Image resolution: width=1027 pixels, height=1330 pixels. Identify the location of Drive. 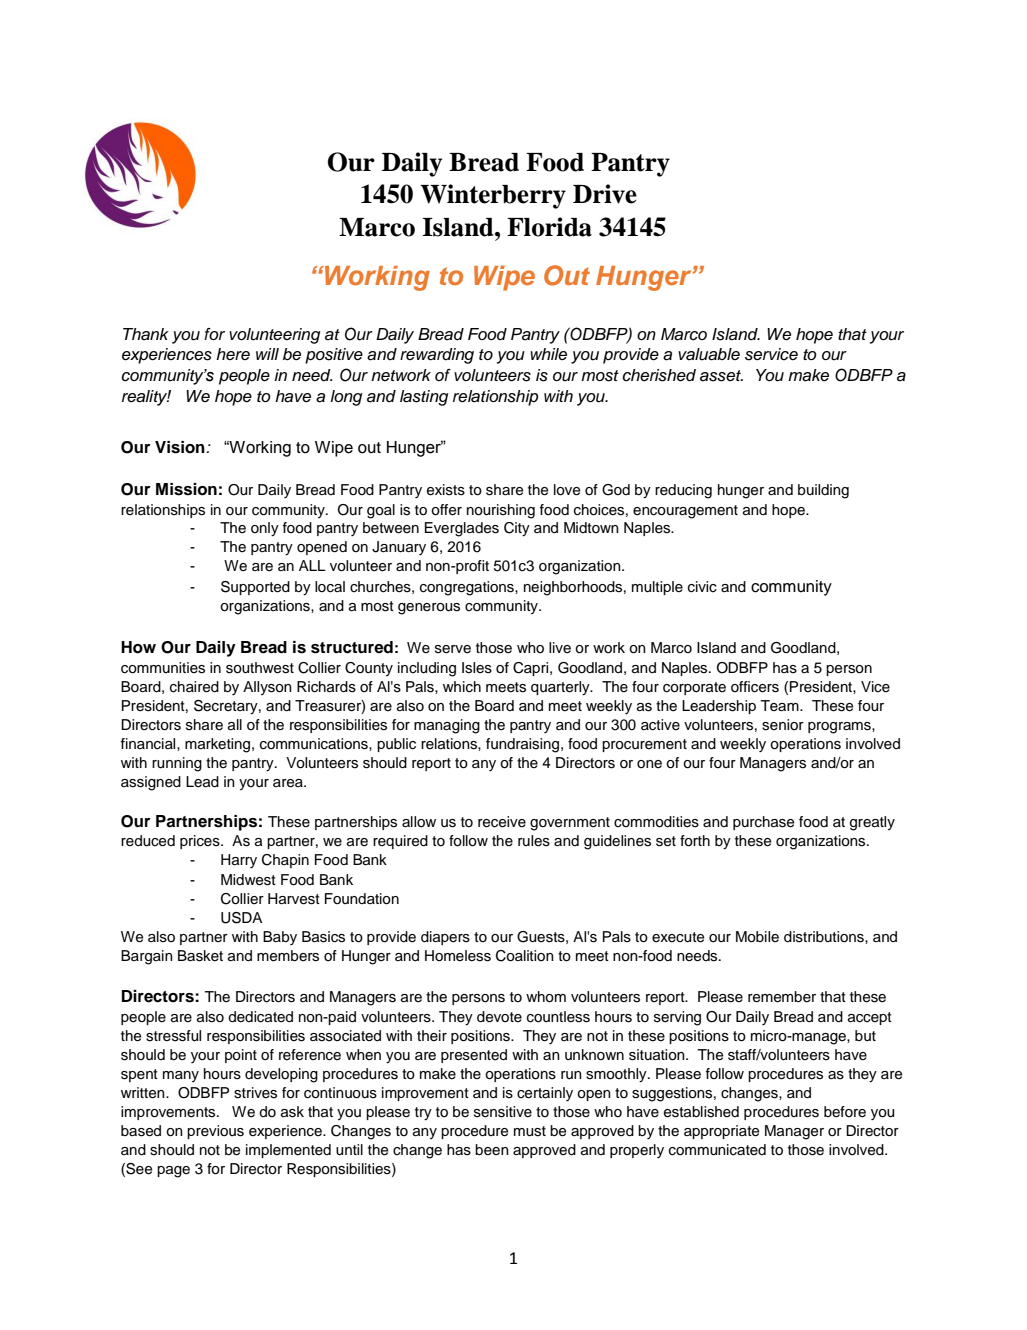
(605, 194).
